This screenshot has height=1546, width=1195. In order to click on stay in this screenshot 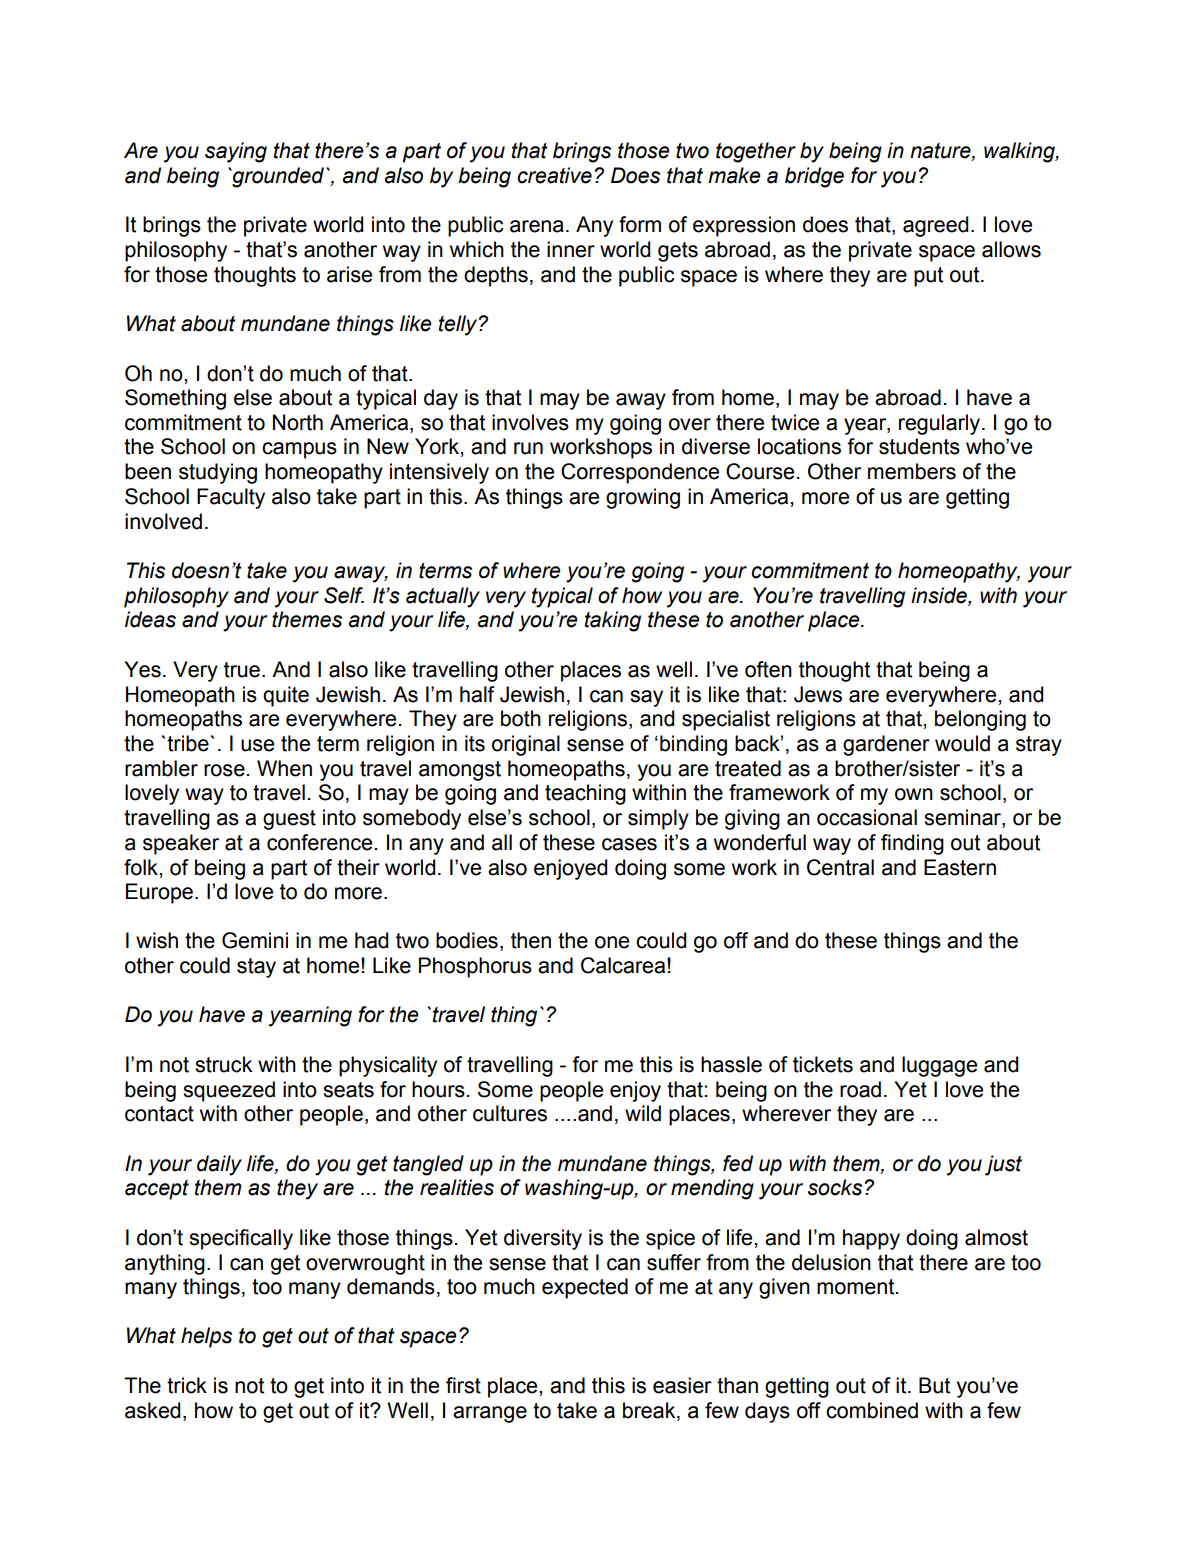, I will do `click(256, 968)`.
